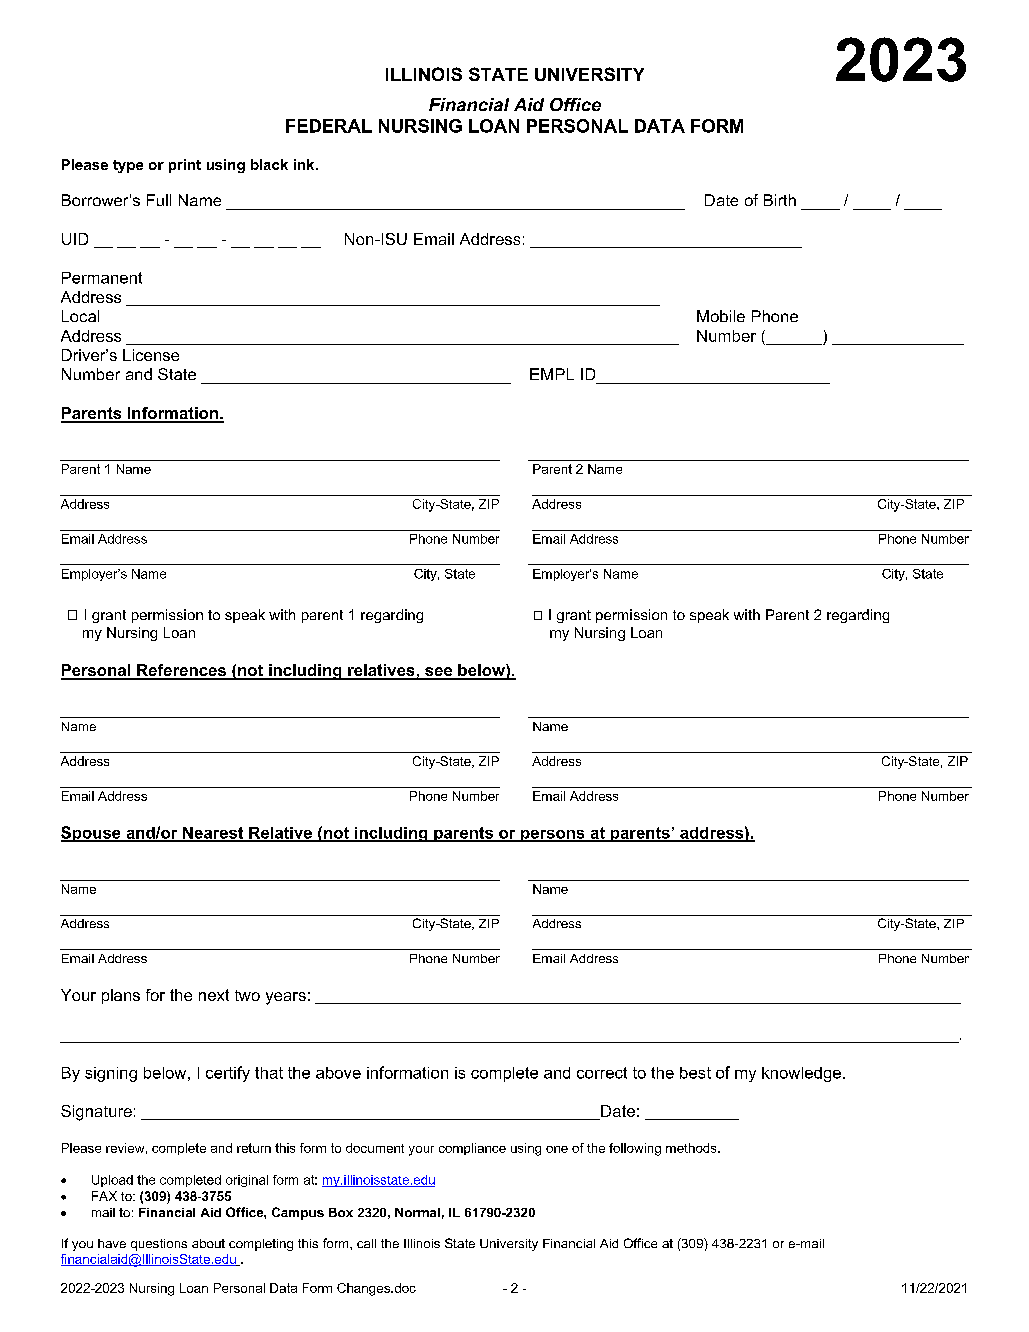 The width and height of the image is (1029, 1332). I want to click on knowledge, so click(801, 1074).
